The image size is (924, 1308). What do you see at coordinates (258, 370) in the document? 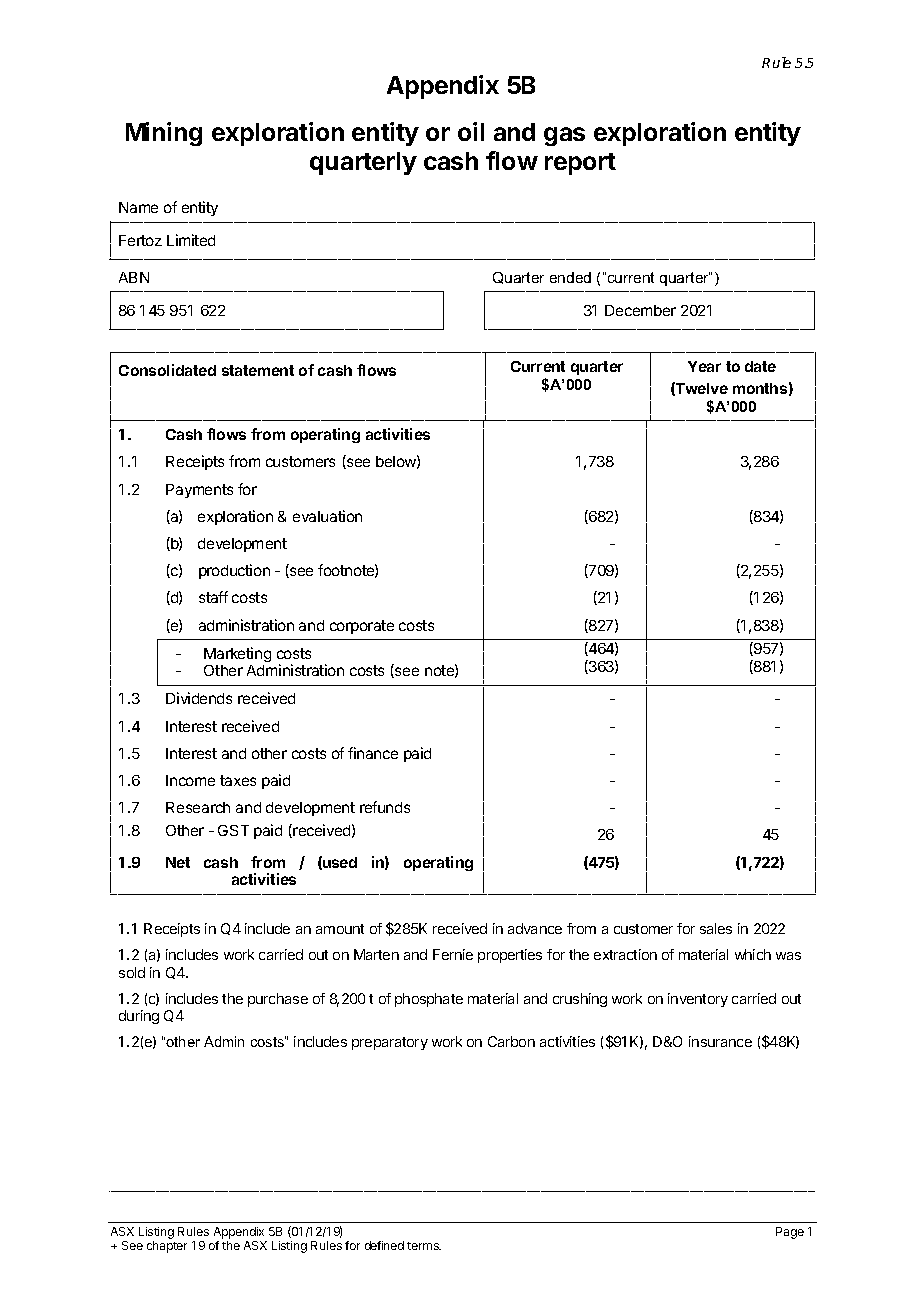
I see `statement` at bounding box center [258, 370].
